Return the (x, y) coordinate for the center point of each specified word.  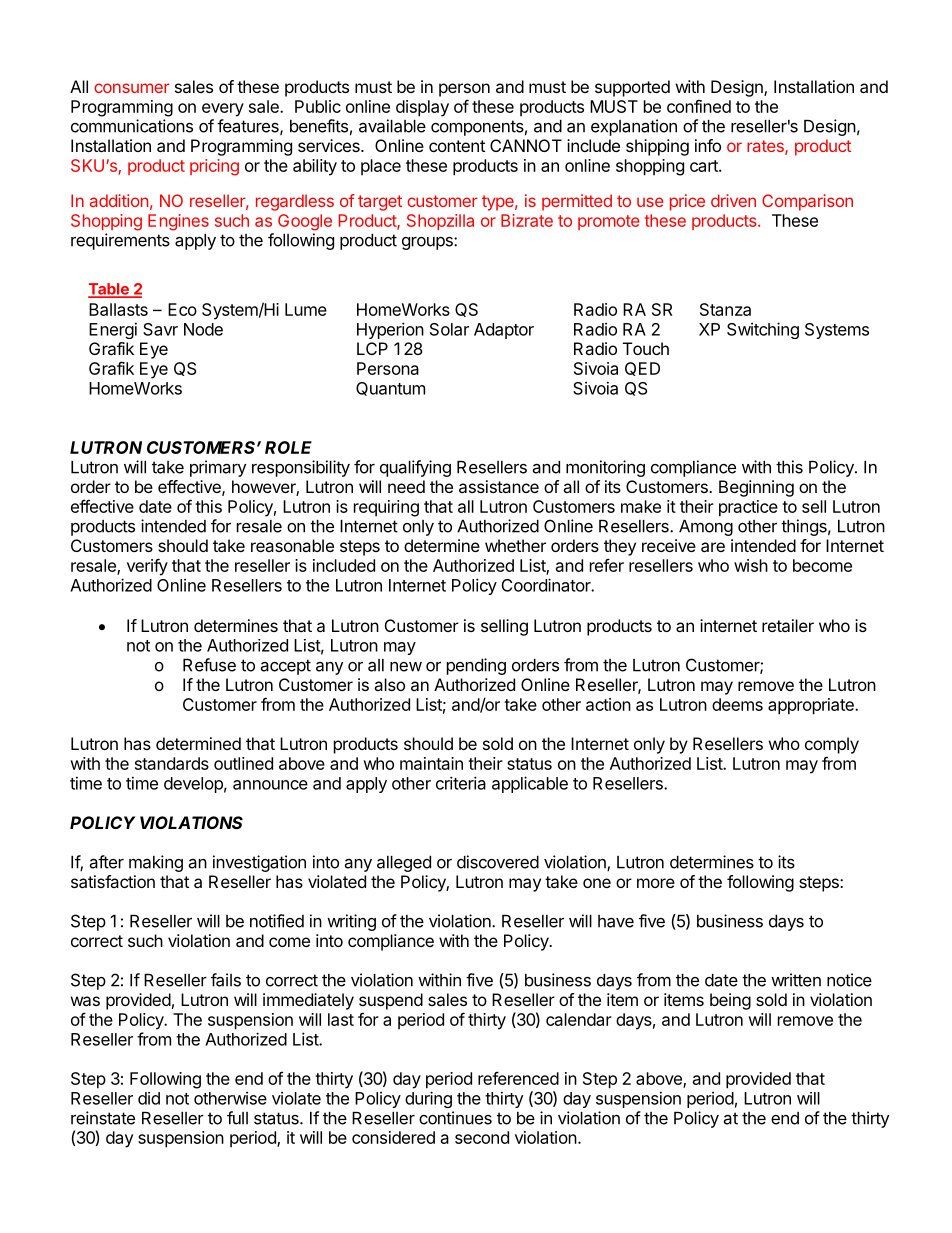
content (457, 146)
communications (132, 126)
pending (476, 666)
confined (699, 106)
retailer (788, 625)
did (149, 1098)
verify (147, 567)
